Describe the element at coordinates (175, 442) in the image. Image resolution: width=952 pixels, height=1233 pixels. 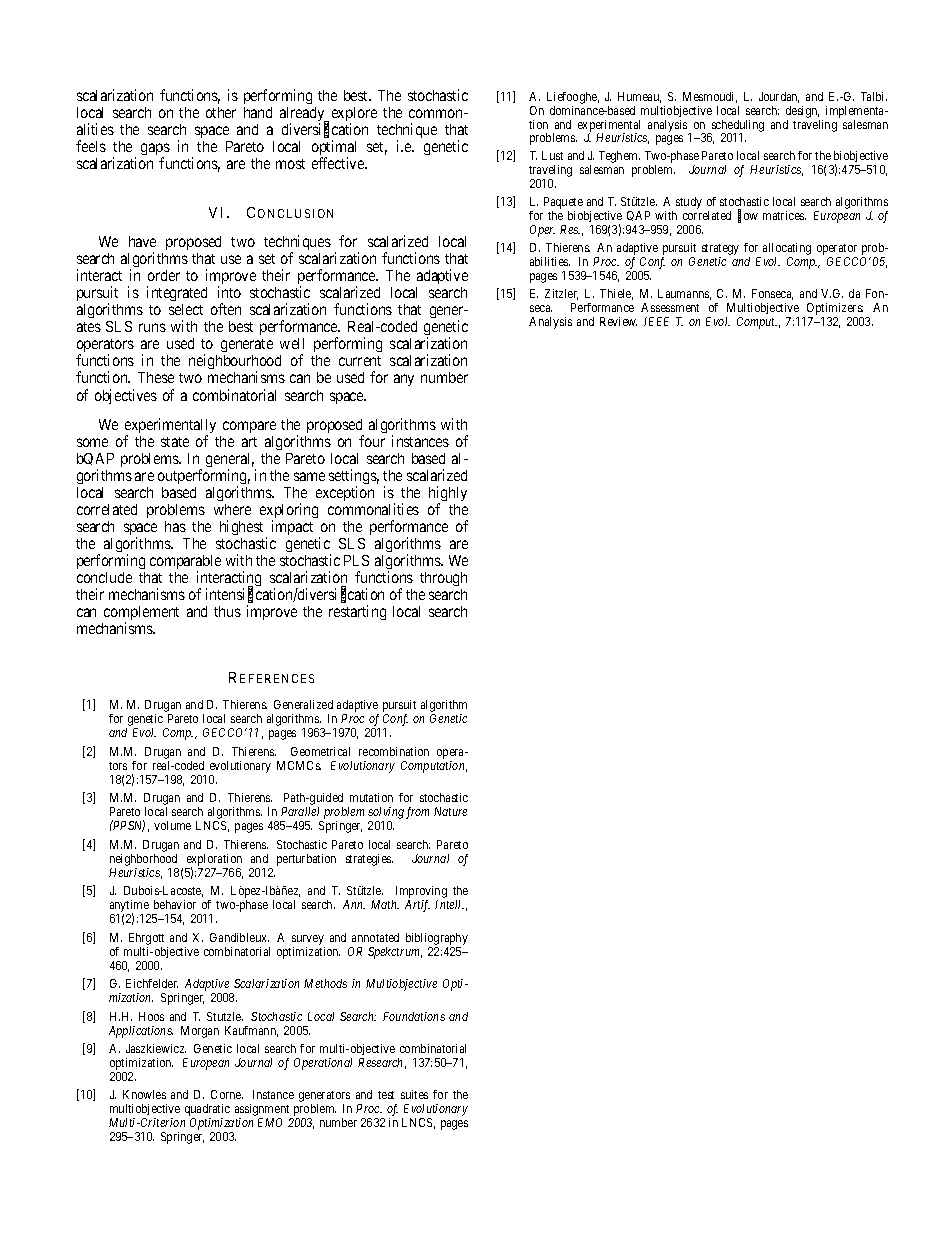
I see `state` at that location.
